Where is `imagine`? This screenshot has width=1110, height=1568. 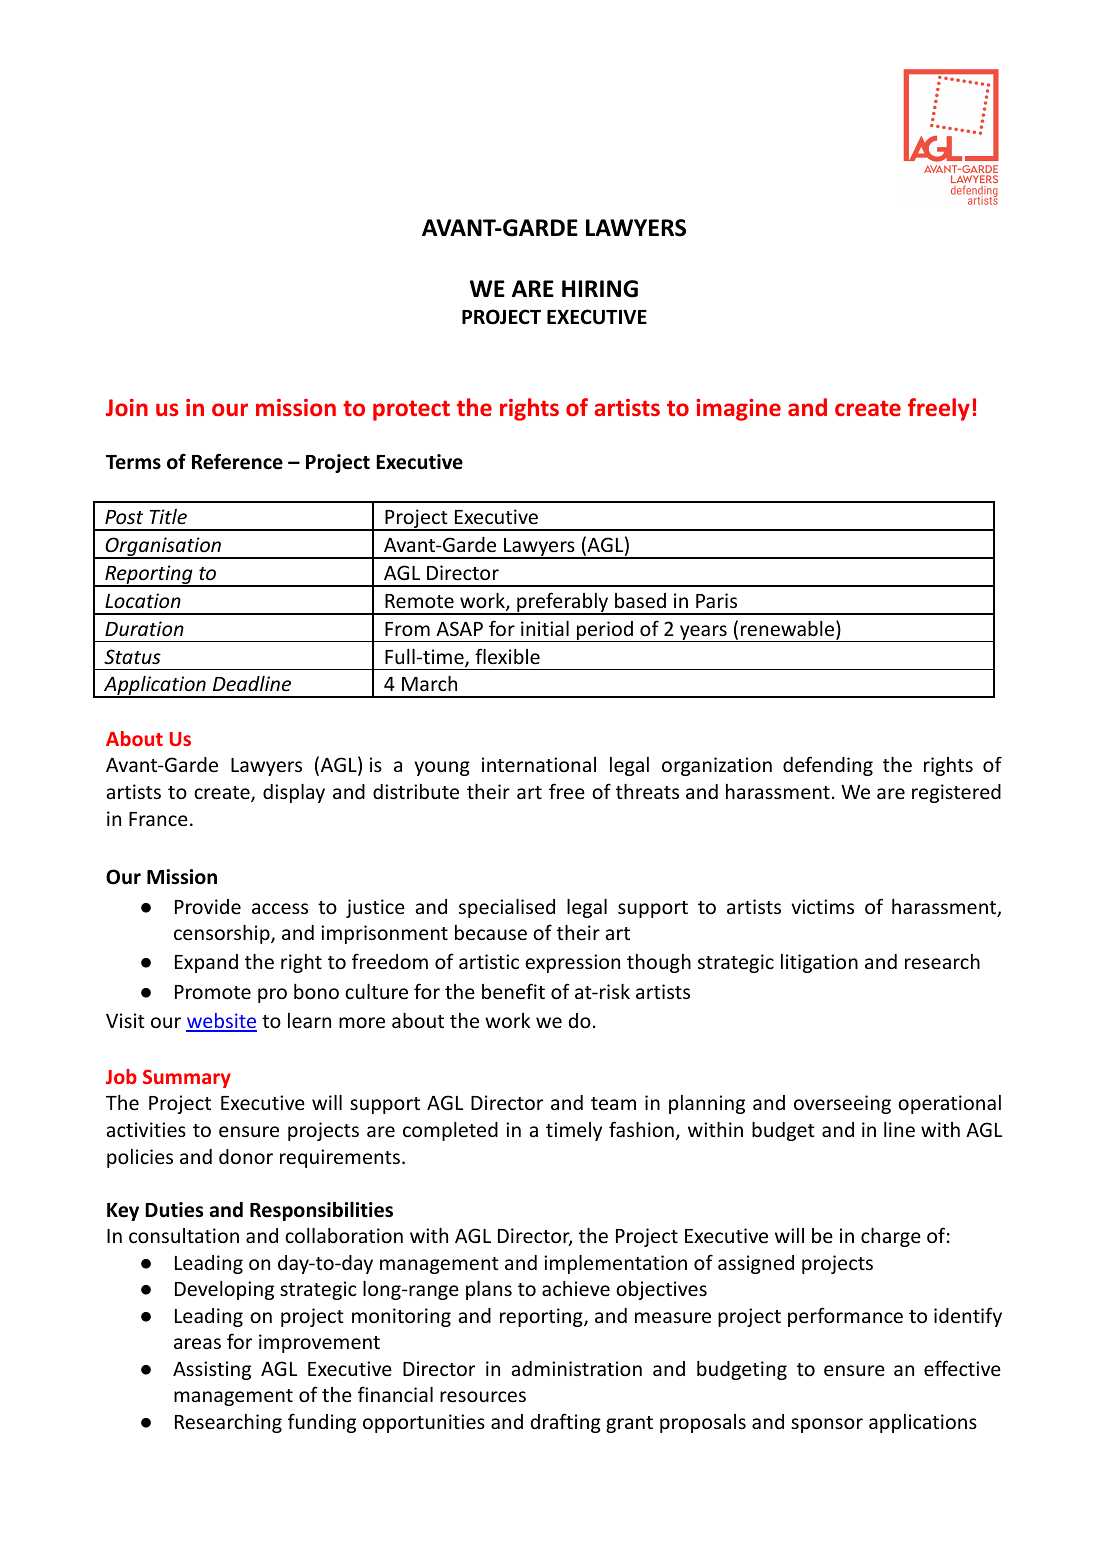 imagine is located at coordinates (738, 410).
